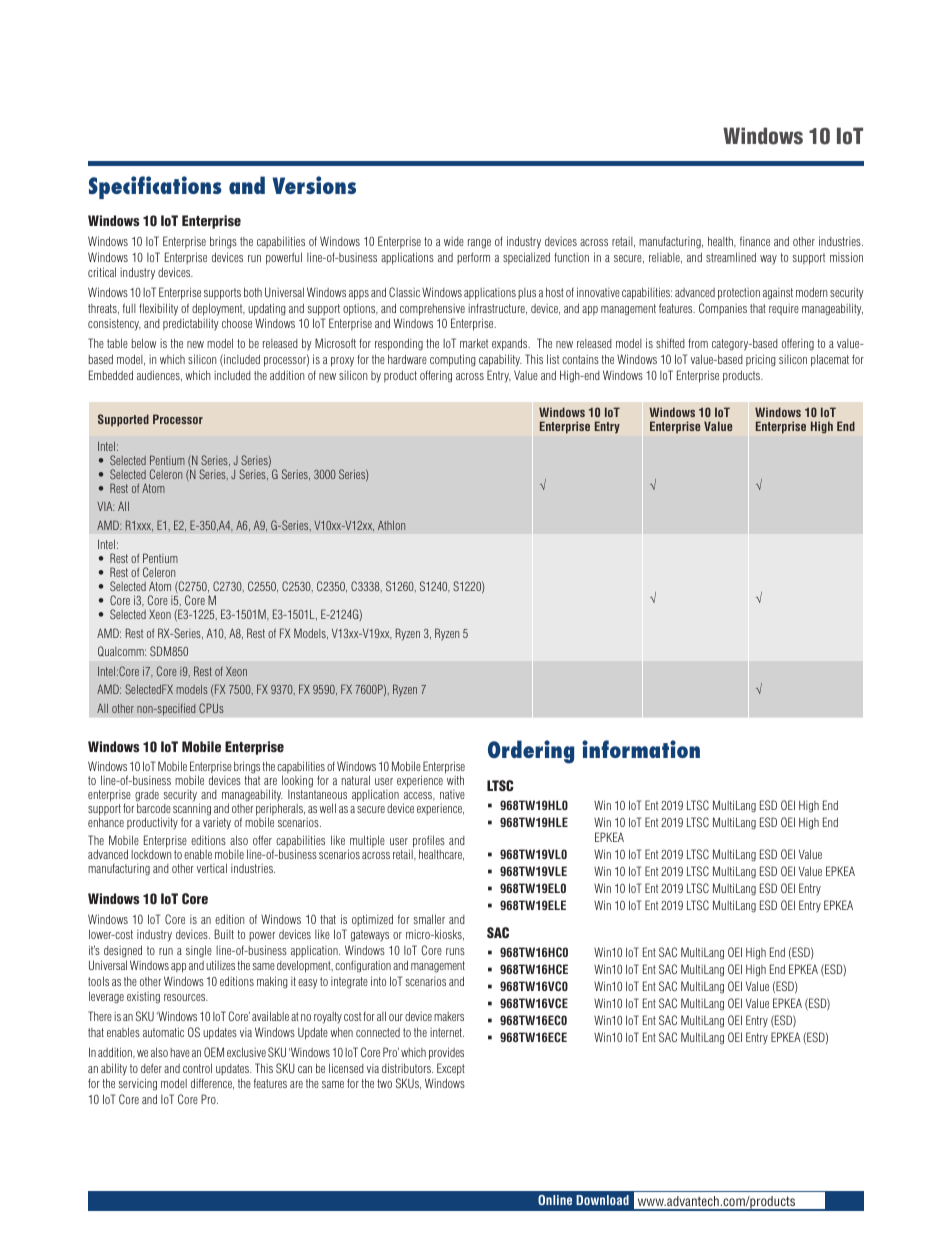 The width and height of the document is (952, 1233). What do you see at coordinates (454, 241) in the document?
I see `wide` at bounding box center [454, 241].
